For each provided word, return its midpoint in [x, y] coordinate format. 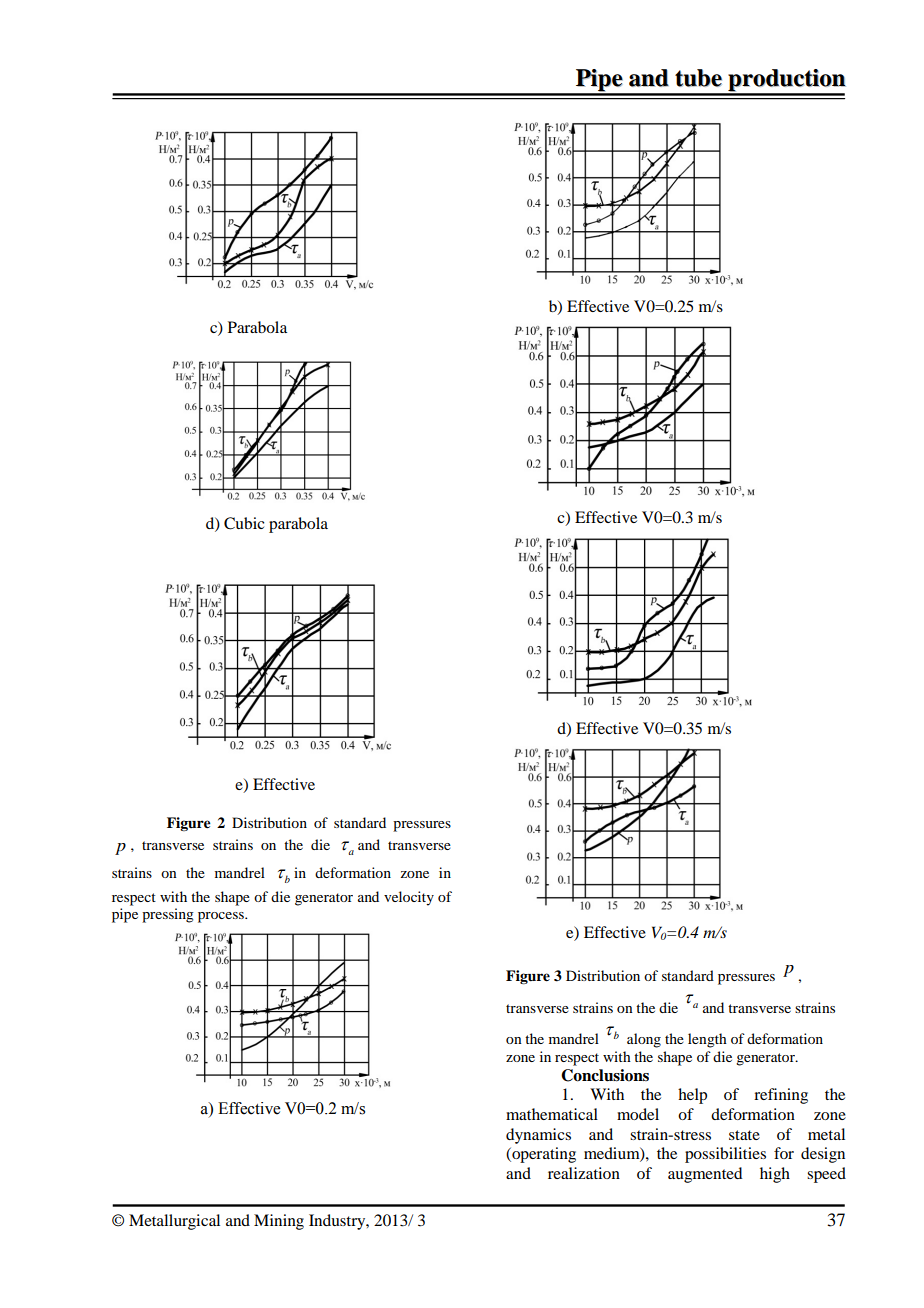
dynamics [538, 1136]
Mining [279, 1222]
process [222, 917]
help [692, 1096]
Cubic [244, 523]
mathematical [552, 1114]
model [638, 1114]
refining [781, 1096]
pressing [168, 915]
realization [584, 1173]
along [644, 1040]
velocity [409, 898]
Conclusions [605, 1075]
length [707, 1040]
